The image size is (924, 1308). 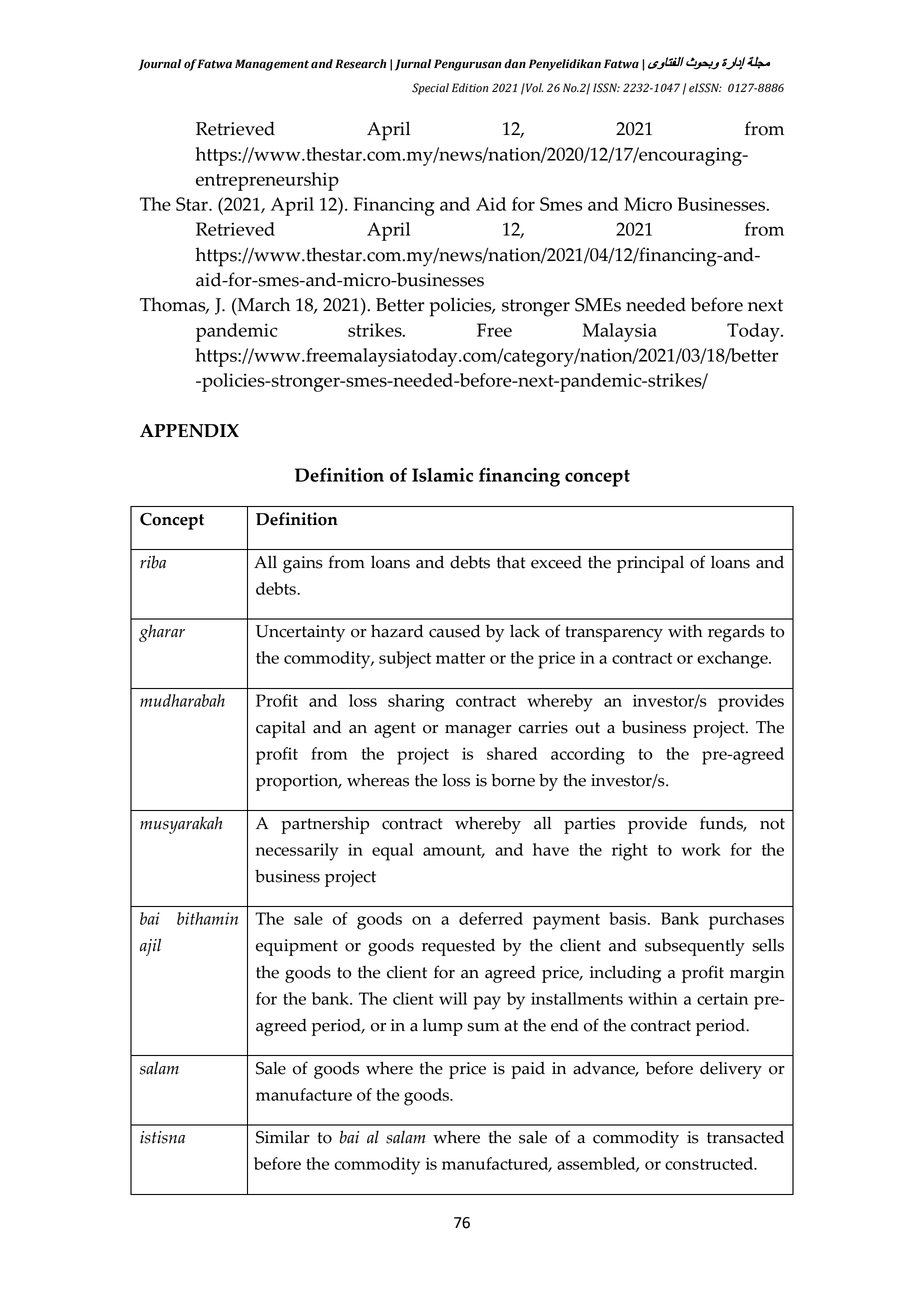 What do you see at coordinates (297, 852) in the screenshot?
I see `necessarily` at bounding box center [297, 852].
